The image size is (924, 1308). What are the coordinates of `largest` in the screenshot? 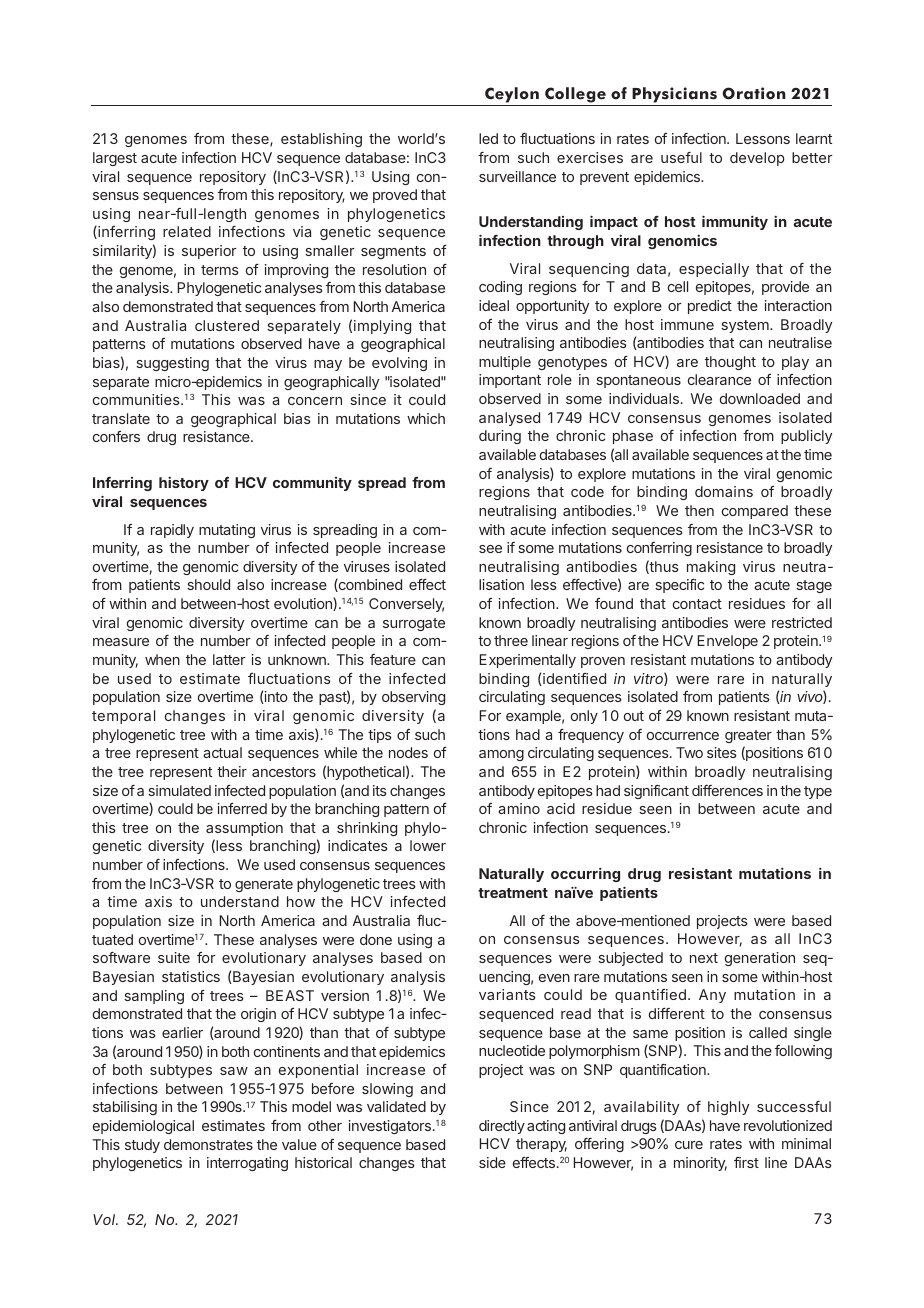 It's located at (115, 159).
